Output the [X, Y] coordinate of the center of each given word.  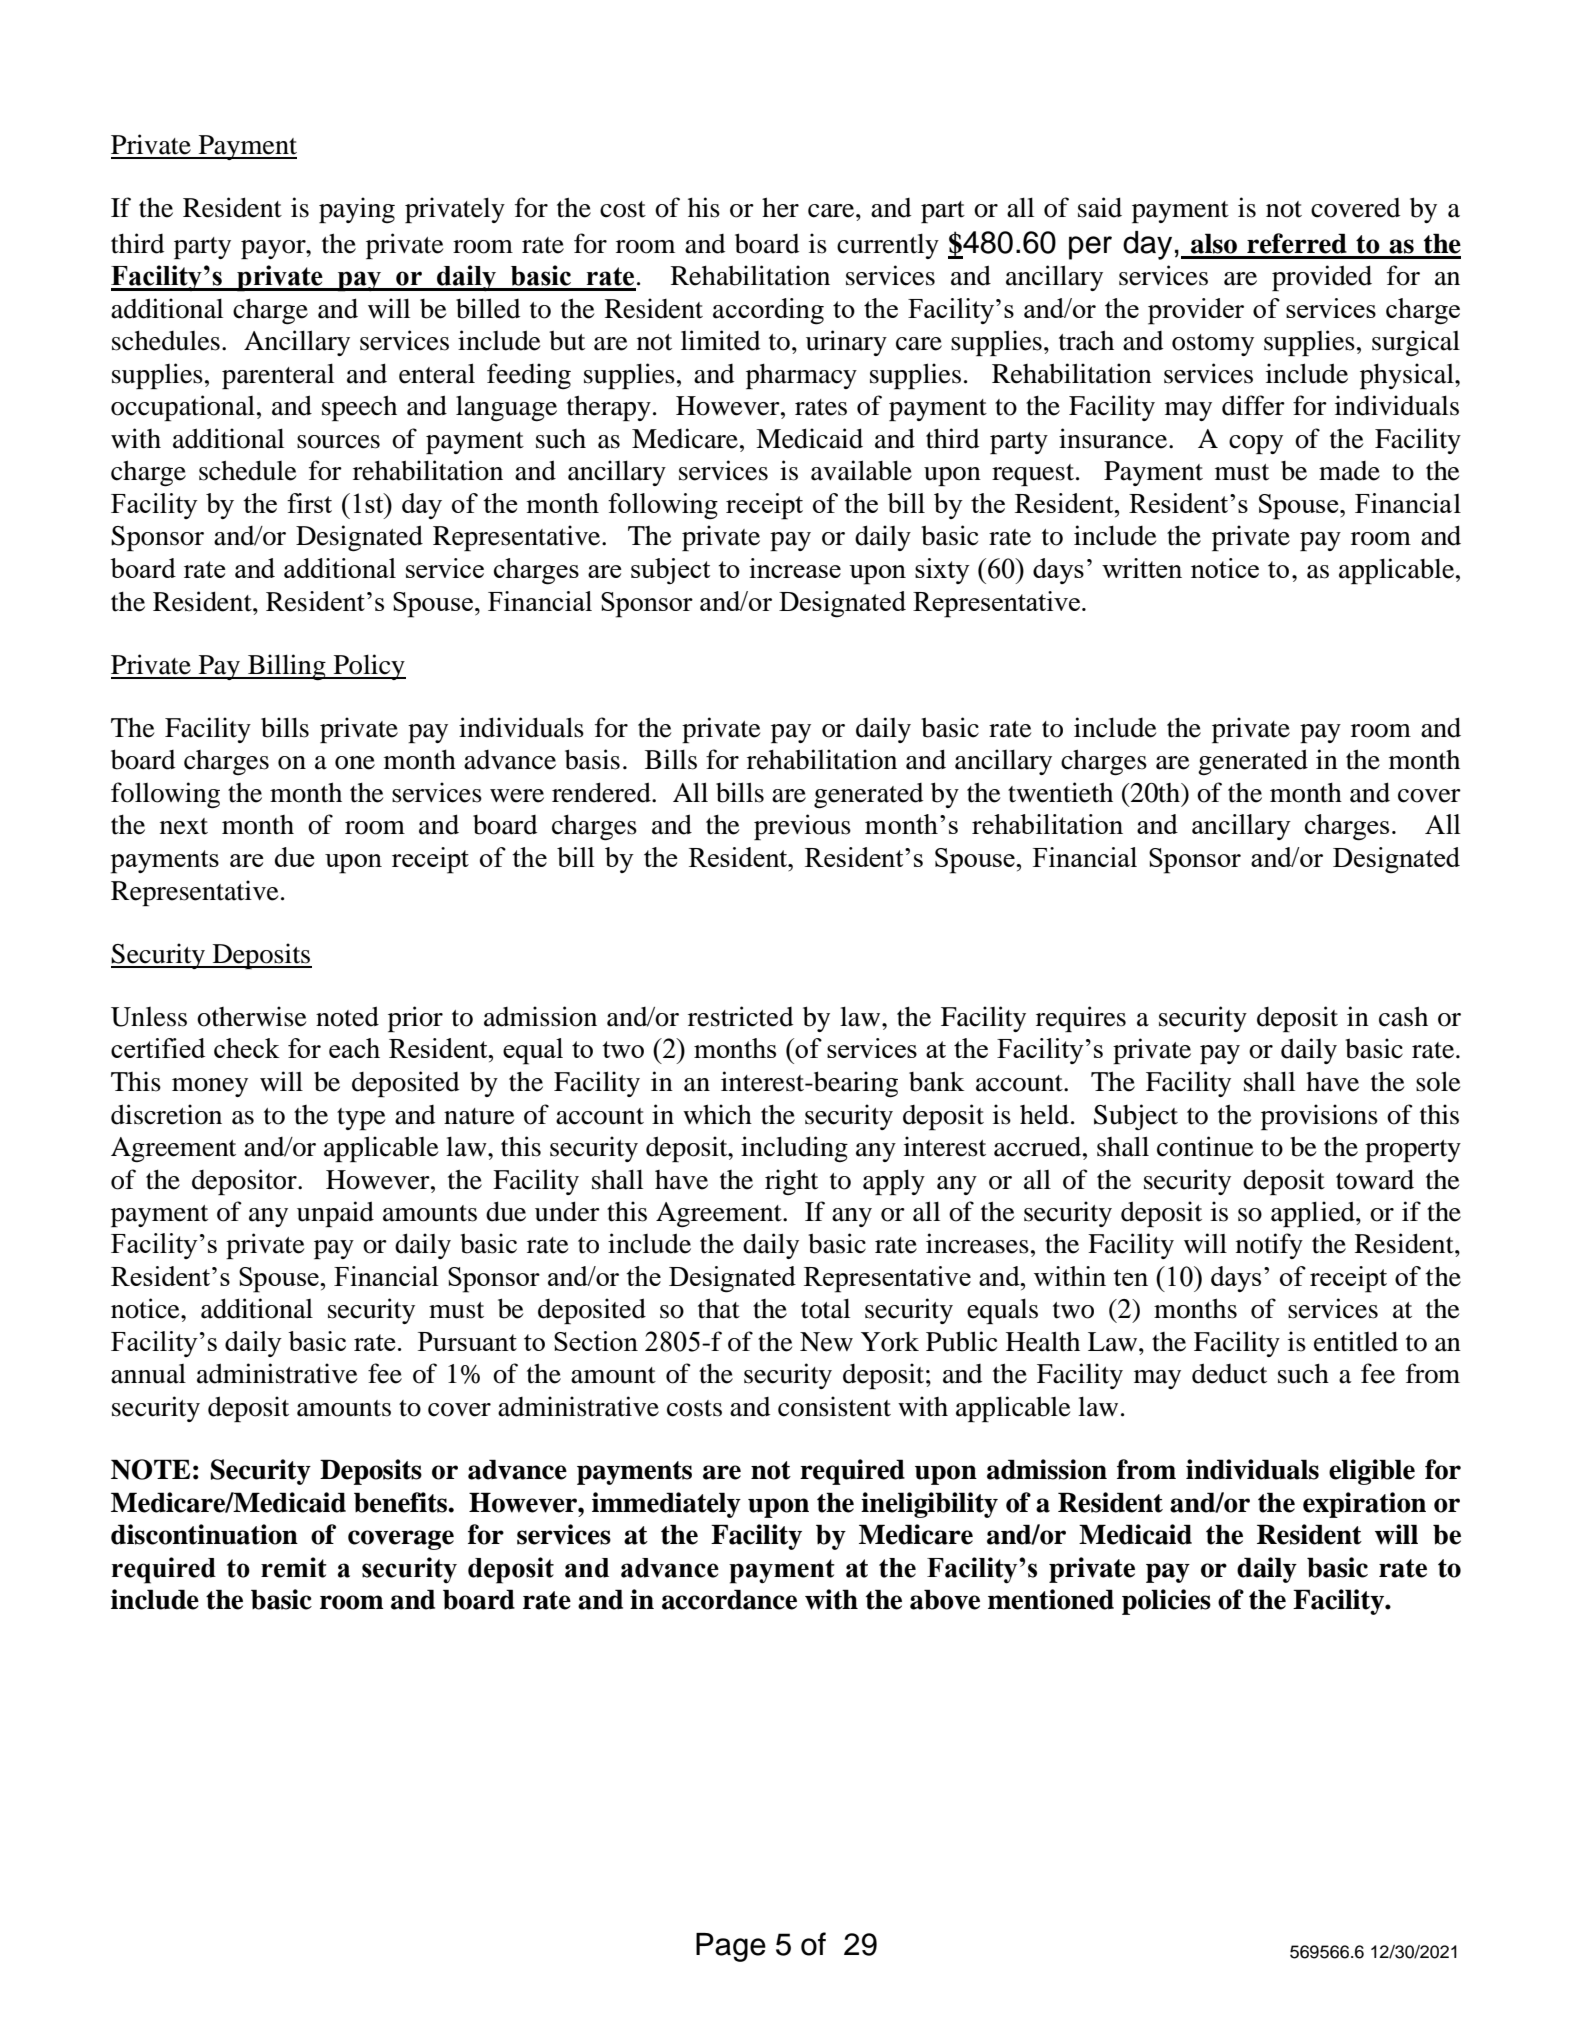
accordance [729, 1599]
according [768, 311]
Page [731, 1947]
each [354, 1048]
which [717, 1114]
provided [1322, 278]
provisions [1319, 1117]
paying [357, 210]
